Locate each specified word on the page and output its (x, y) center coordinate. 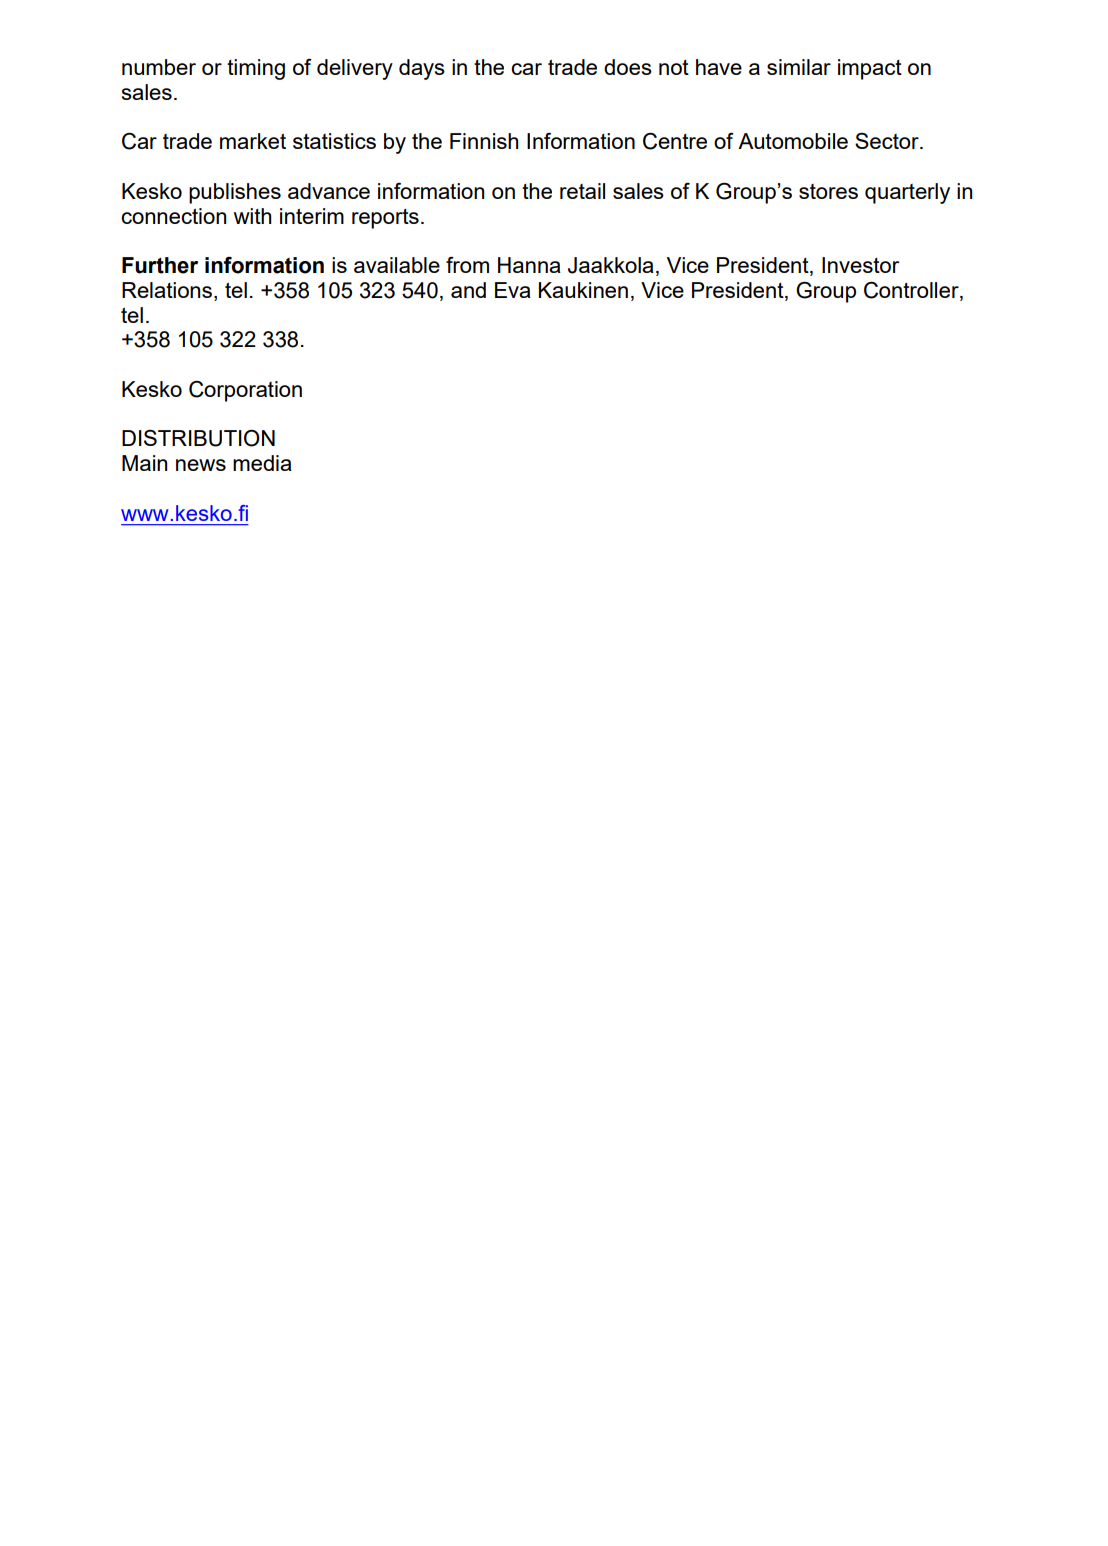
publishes (235, 193)
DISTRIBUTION (198, 438)
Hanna (529, 265)
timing (256, 69)
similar (799, 67)
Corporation (245, 391)
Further (160, 265)
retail (582, 191)
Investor (860, 265)
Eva (513, 290)
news (201, 465)
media (262, 463)
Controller (912, 291)
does (628, 67)
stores (828, 191)
